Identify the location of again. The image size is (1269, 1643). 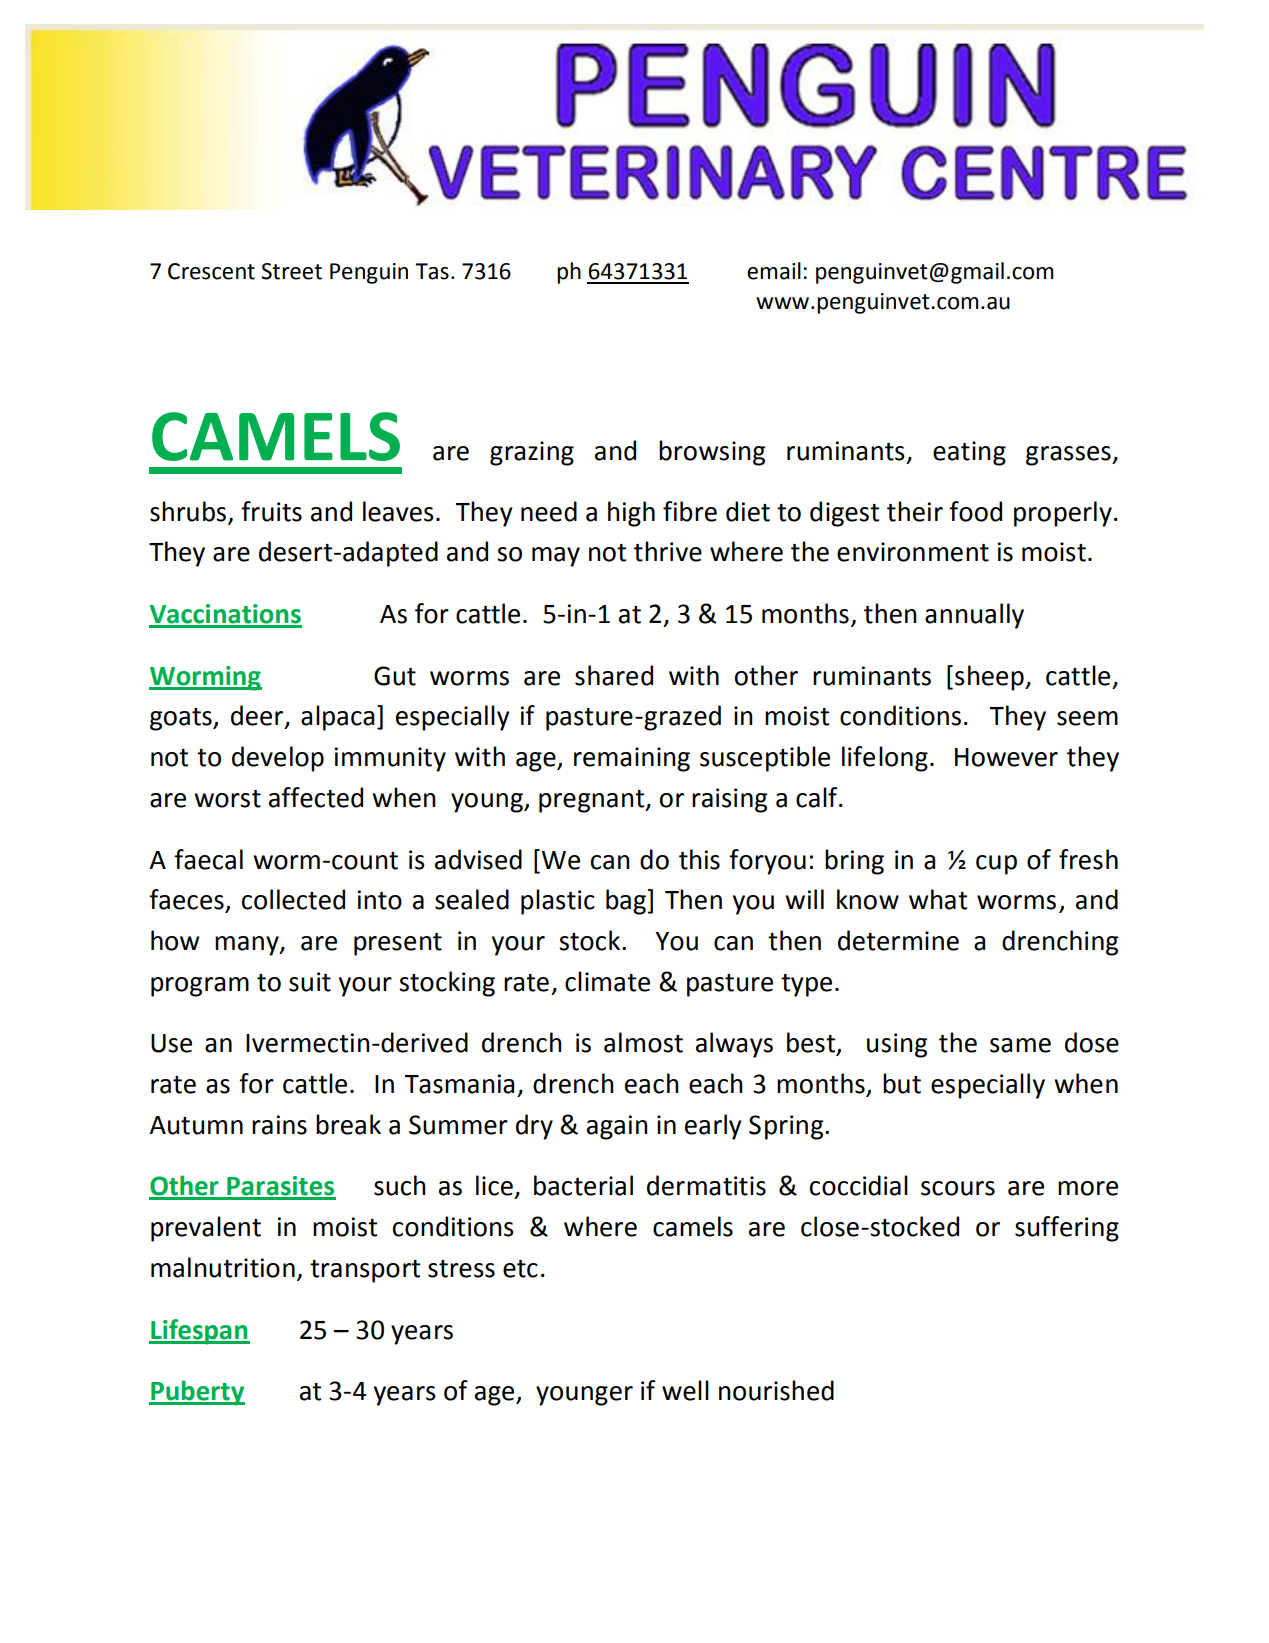
(617, 1127).
